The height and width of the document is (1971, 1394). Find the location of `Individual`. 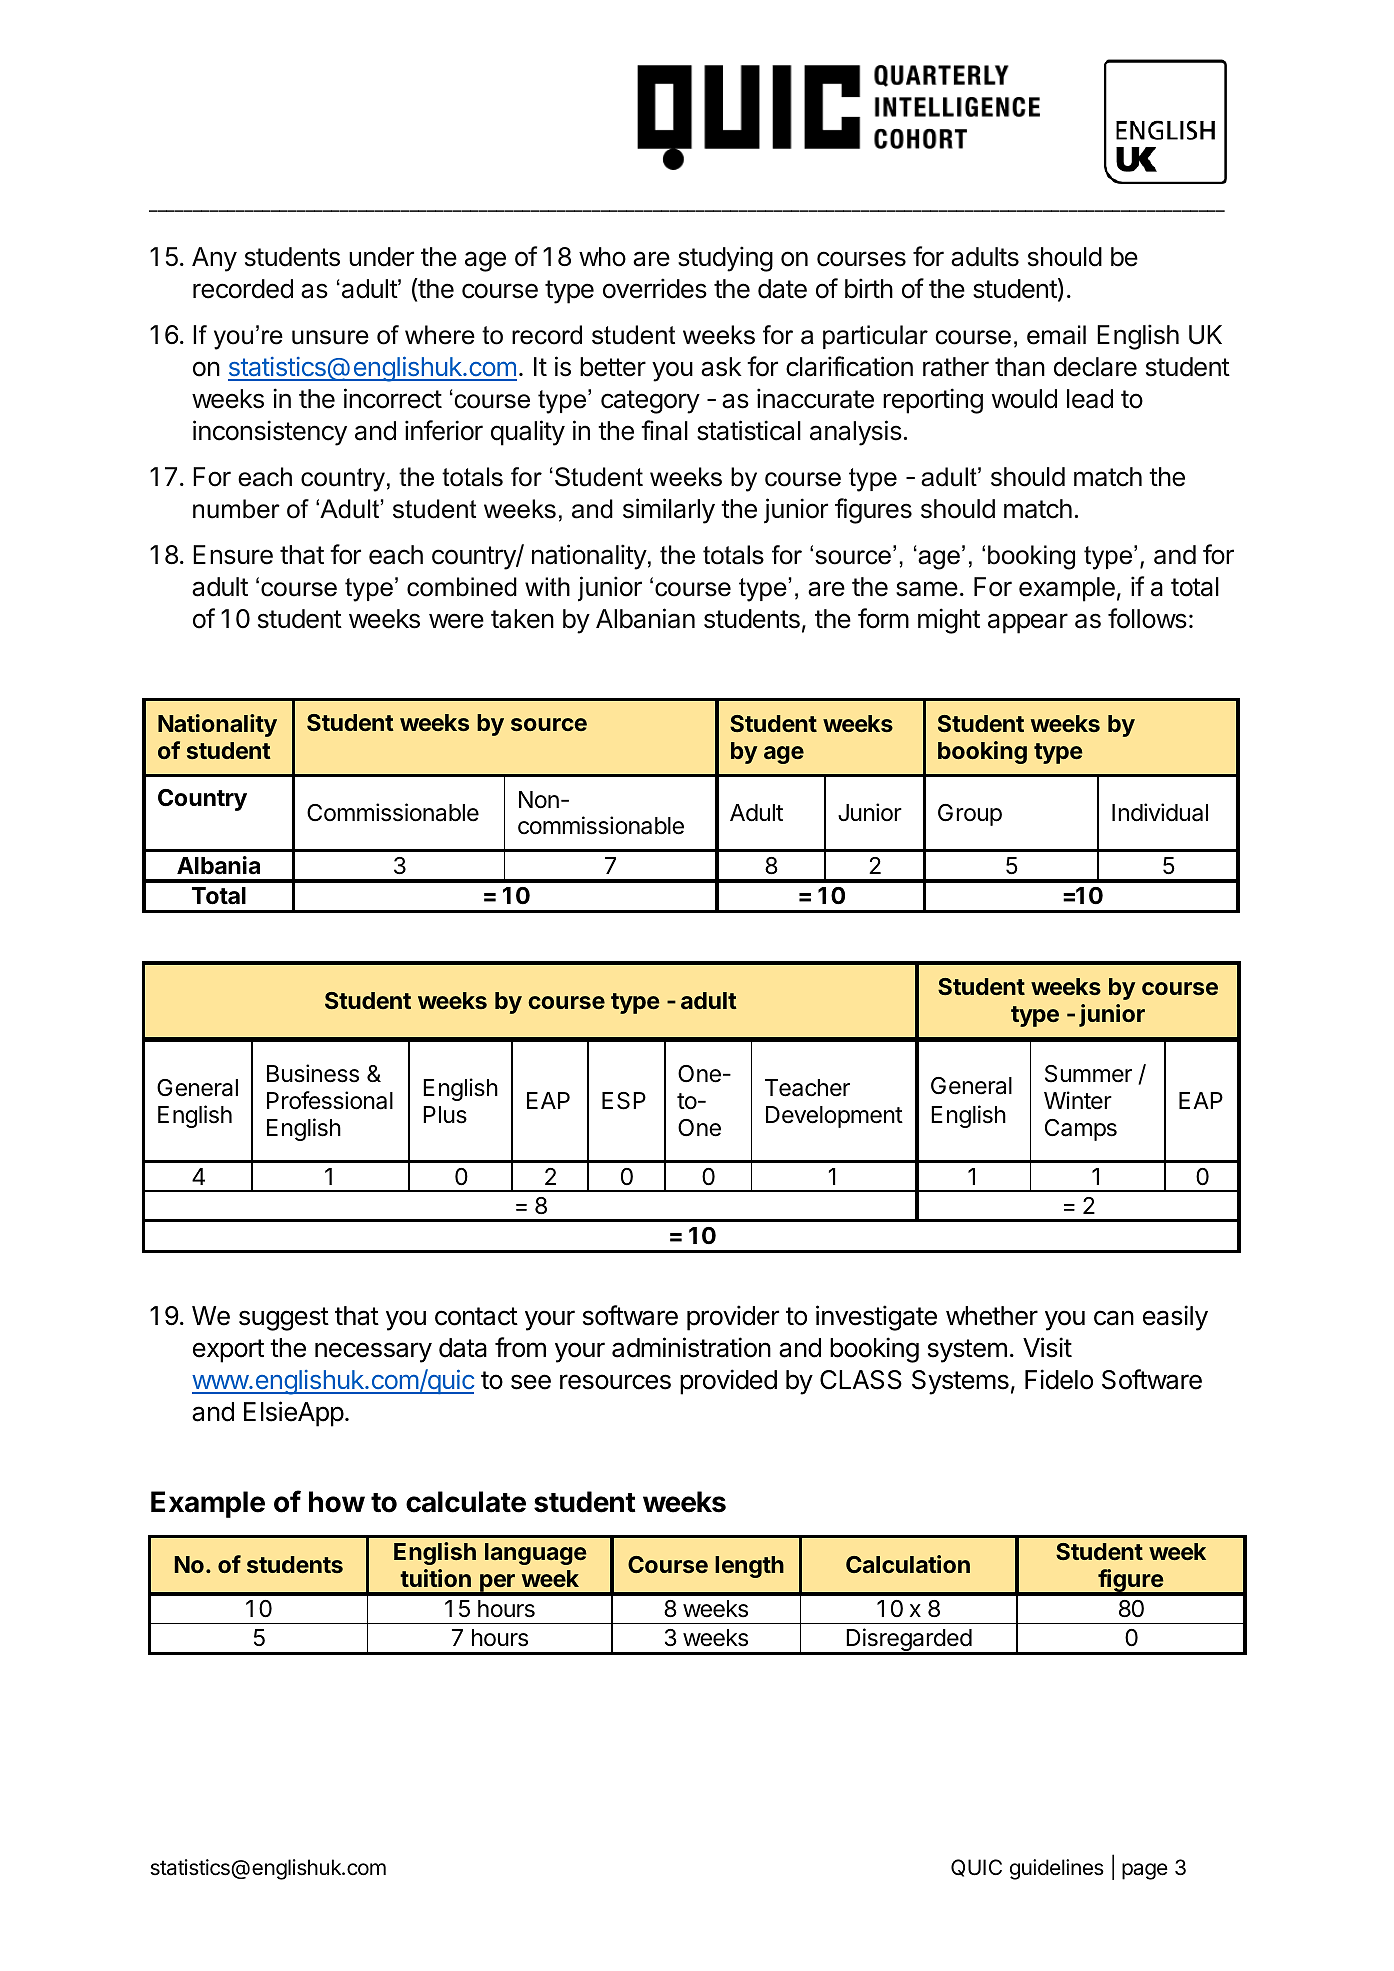

Individual is located at coordinates (1160, 812).
